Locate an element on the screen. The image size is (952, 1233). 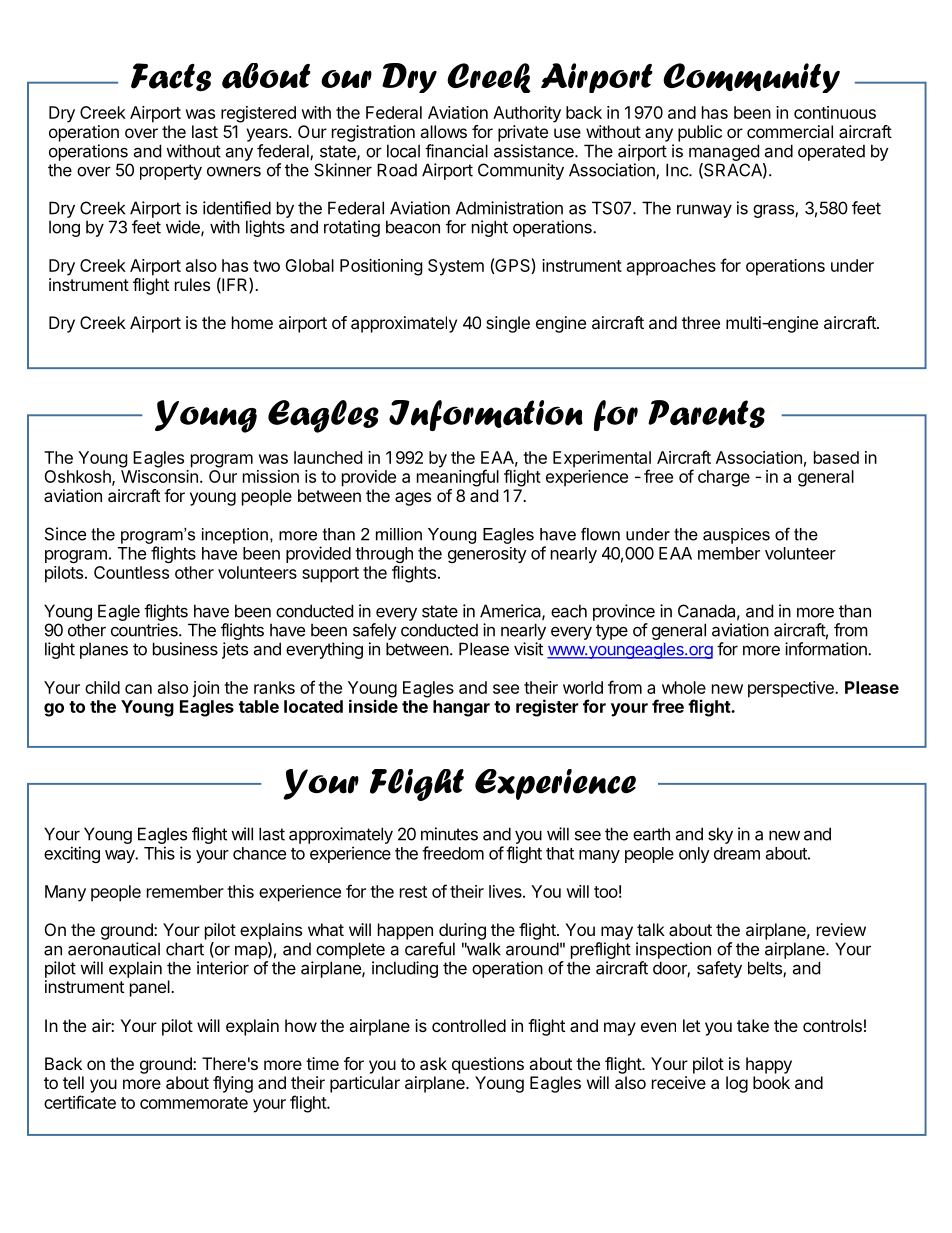
Countless is located at coordinates (131, 572).
